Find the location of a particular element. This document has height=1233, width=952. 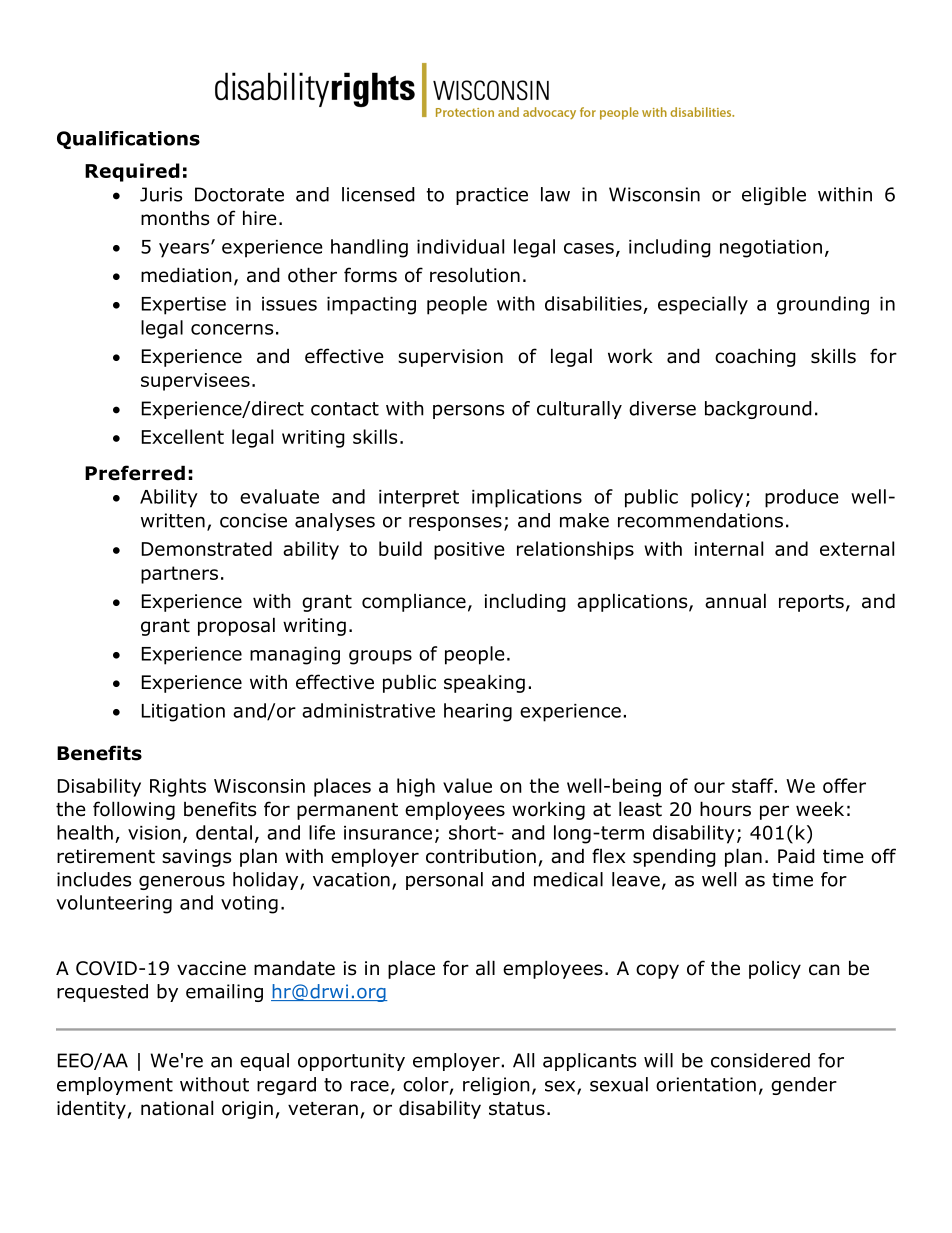

proposal is located at coordinates (236, 626).
